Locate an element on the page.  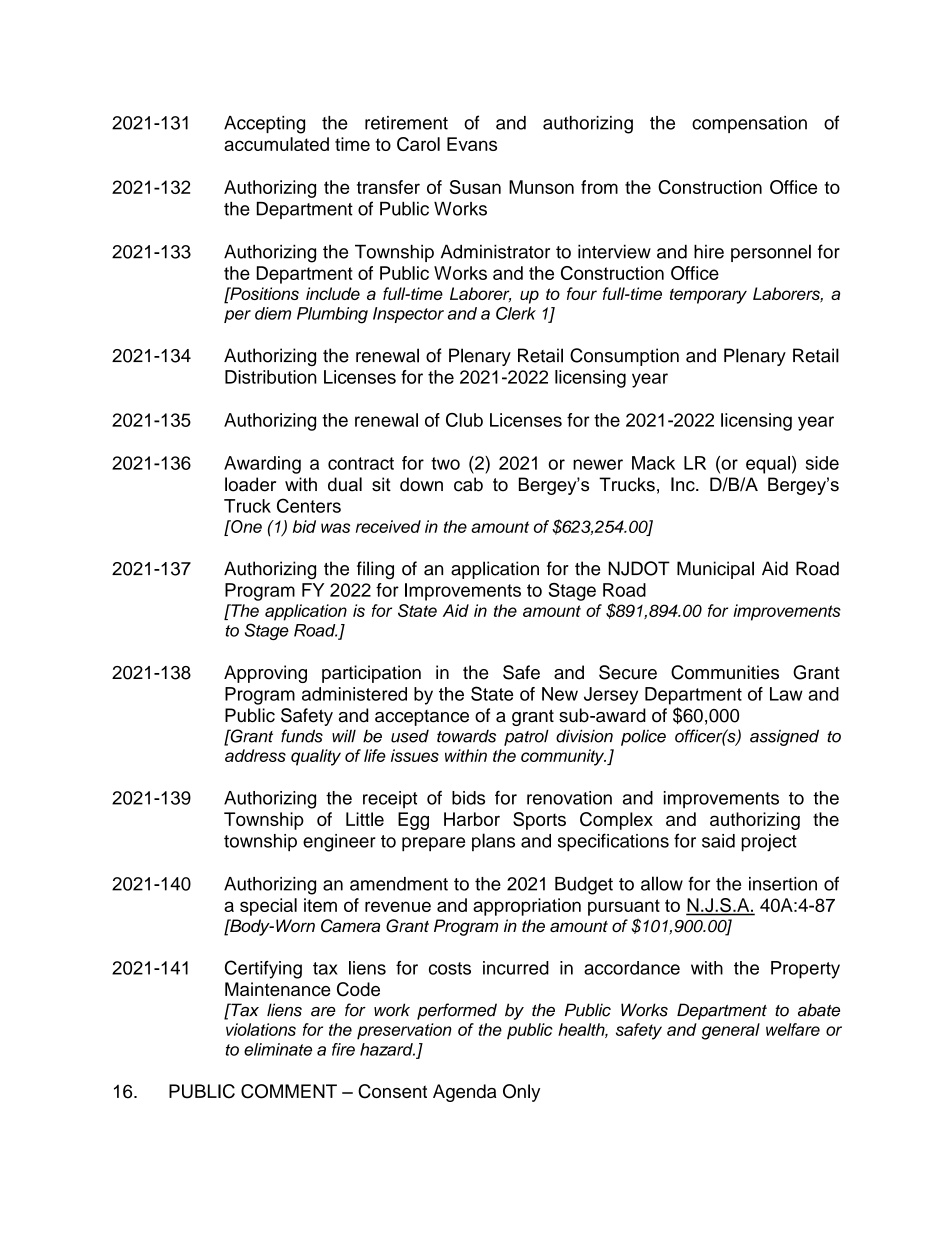
Only is located at coordinates (521, 1093).
